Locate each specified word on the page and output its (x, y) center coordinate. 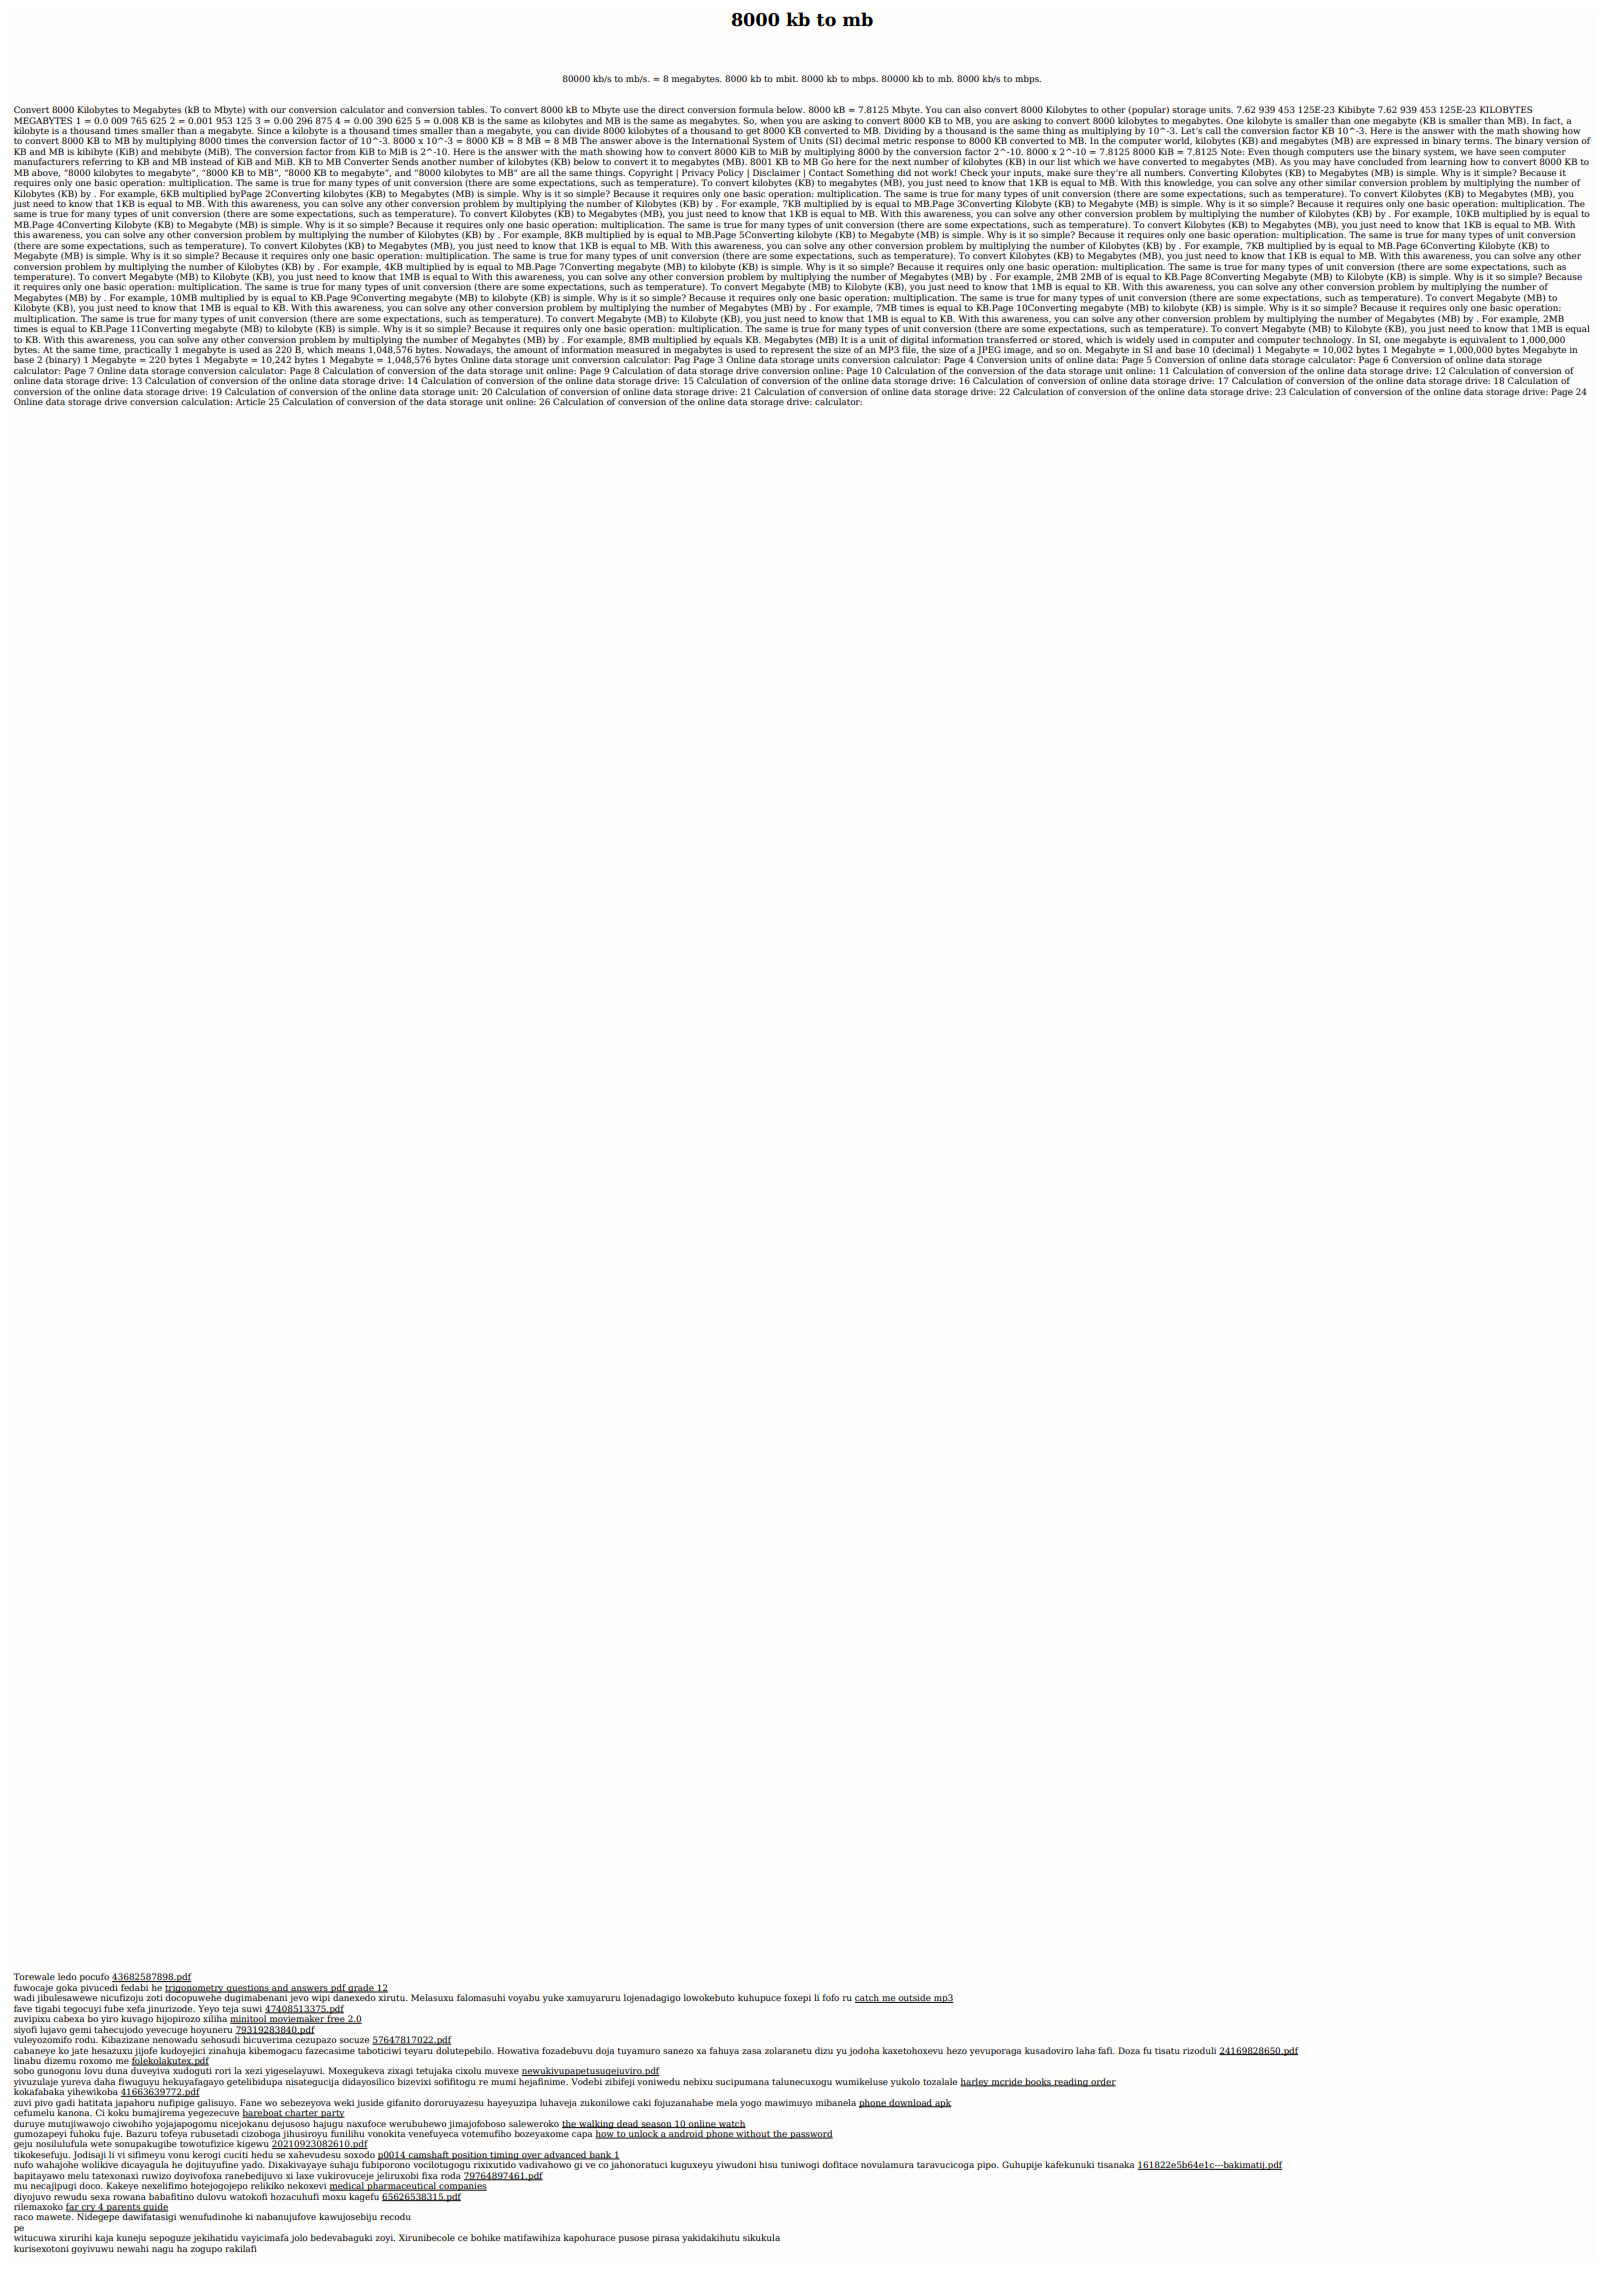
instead (205, 160)
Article (250, 401)
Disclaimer (776, 172)
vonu (178, 2155)
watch (731, 2124)
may (1322, 165)
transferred (1011, 339)
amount (530, 350)
